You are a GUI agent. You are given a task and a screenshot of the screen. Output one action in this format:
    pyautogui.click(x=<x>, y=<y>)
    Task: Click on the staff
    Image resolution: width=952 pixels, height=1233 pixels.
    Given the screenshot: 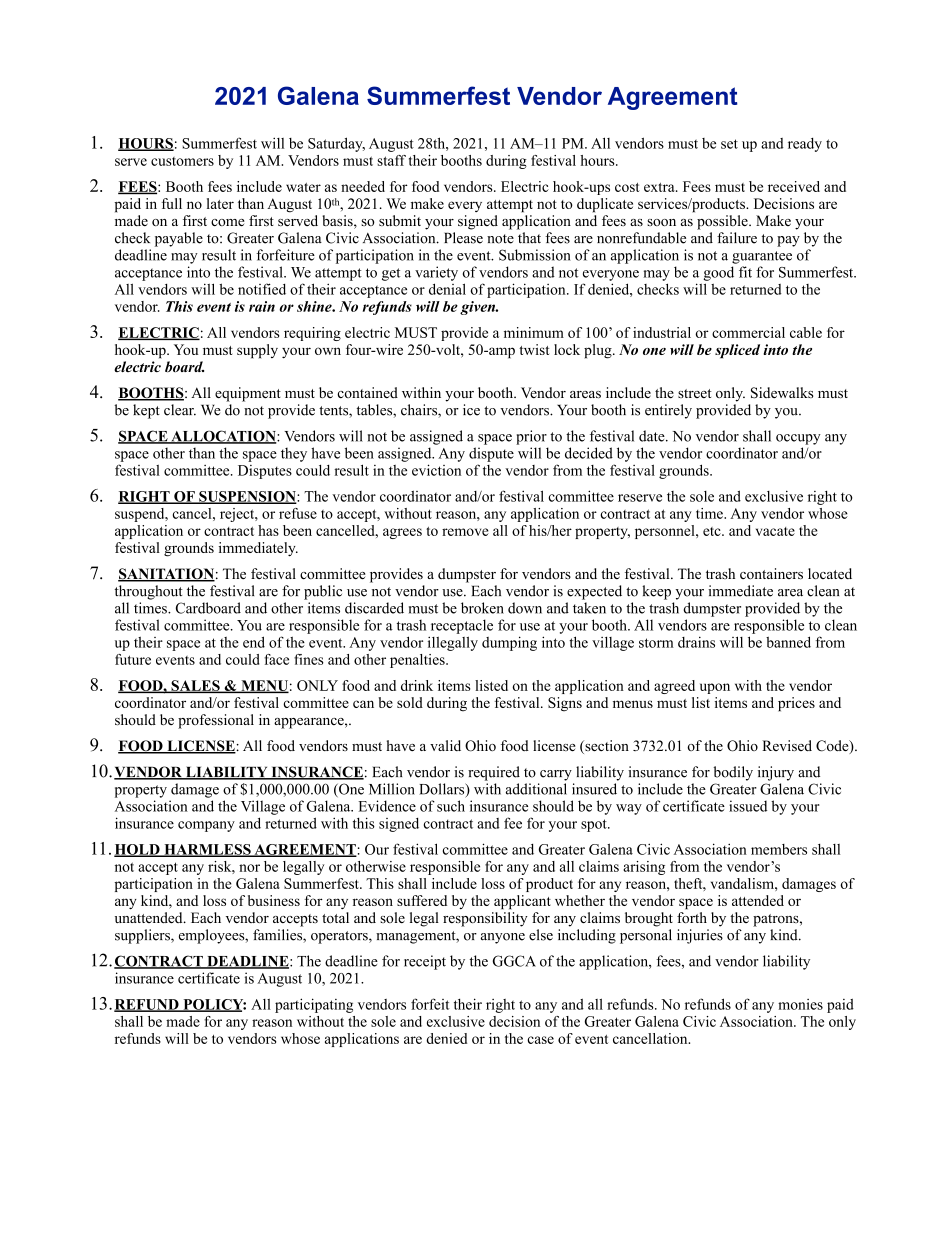 What is the action you would take?
    pyautogui.click(x=391, y=160)
